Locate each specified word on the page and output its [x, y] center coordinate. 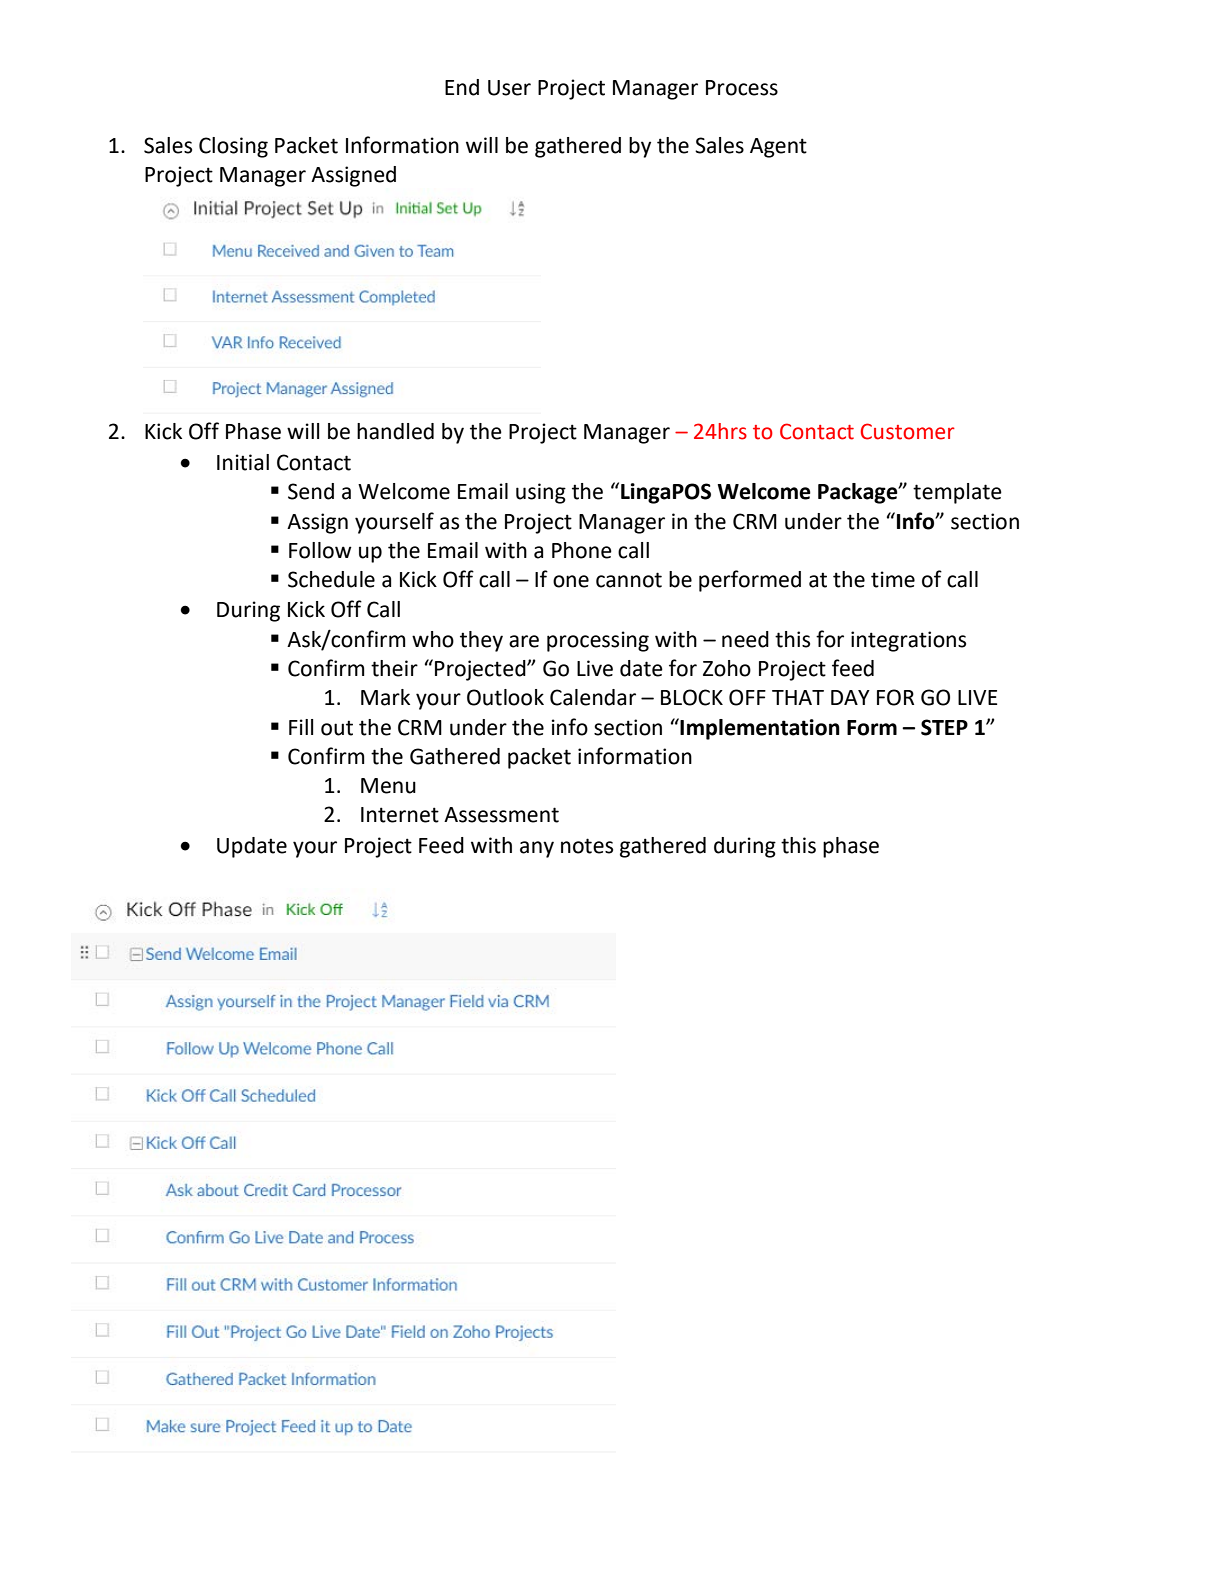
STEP [944, 727]
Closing [233, 147]
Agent [778, 148]
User [509, 88]
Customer [908, 431]
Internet [400, 815]
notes [587, 846]
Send [311, 491]
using [541, 493]
